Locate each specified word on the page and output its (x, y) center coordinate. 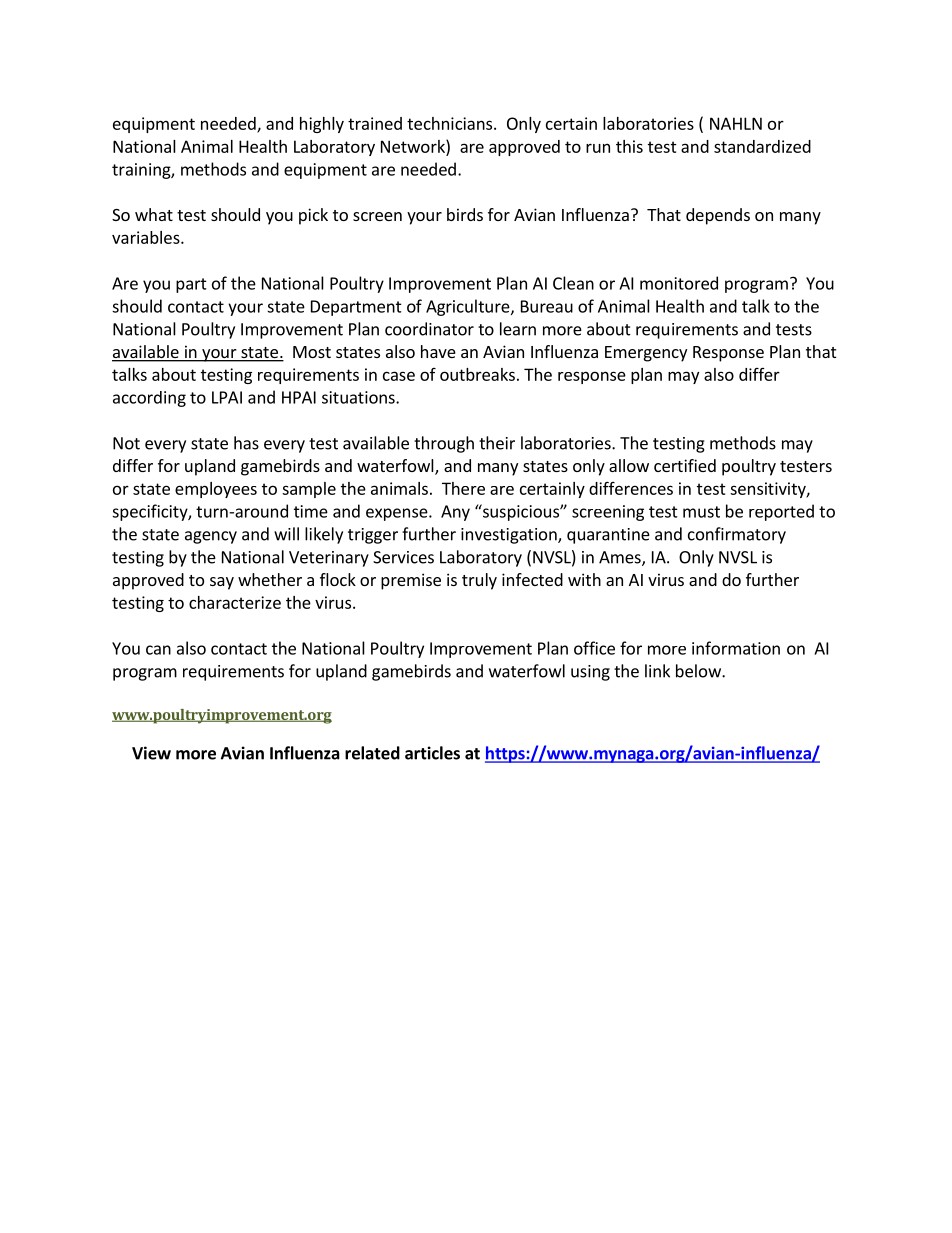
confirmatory (737, 535)
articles (432, 753)
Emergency (646, 354)
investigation (510, 536)
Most (312, 352)
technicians (449, 123)
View (151, 753)
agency (211, 537)
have (438, 351)
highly (322, 125)
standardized (762, 146)
